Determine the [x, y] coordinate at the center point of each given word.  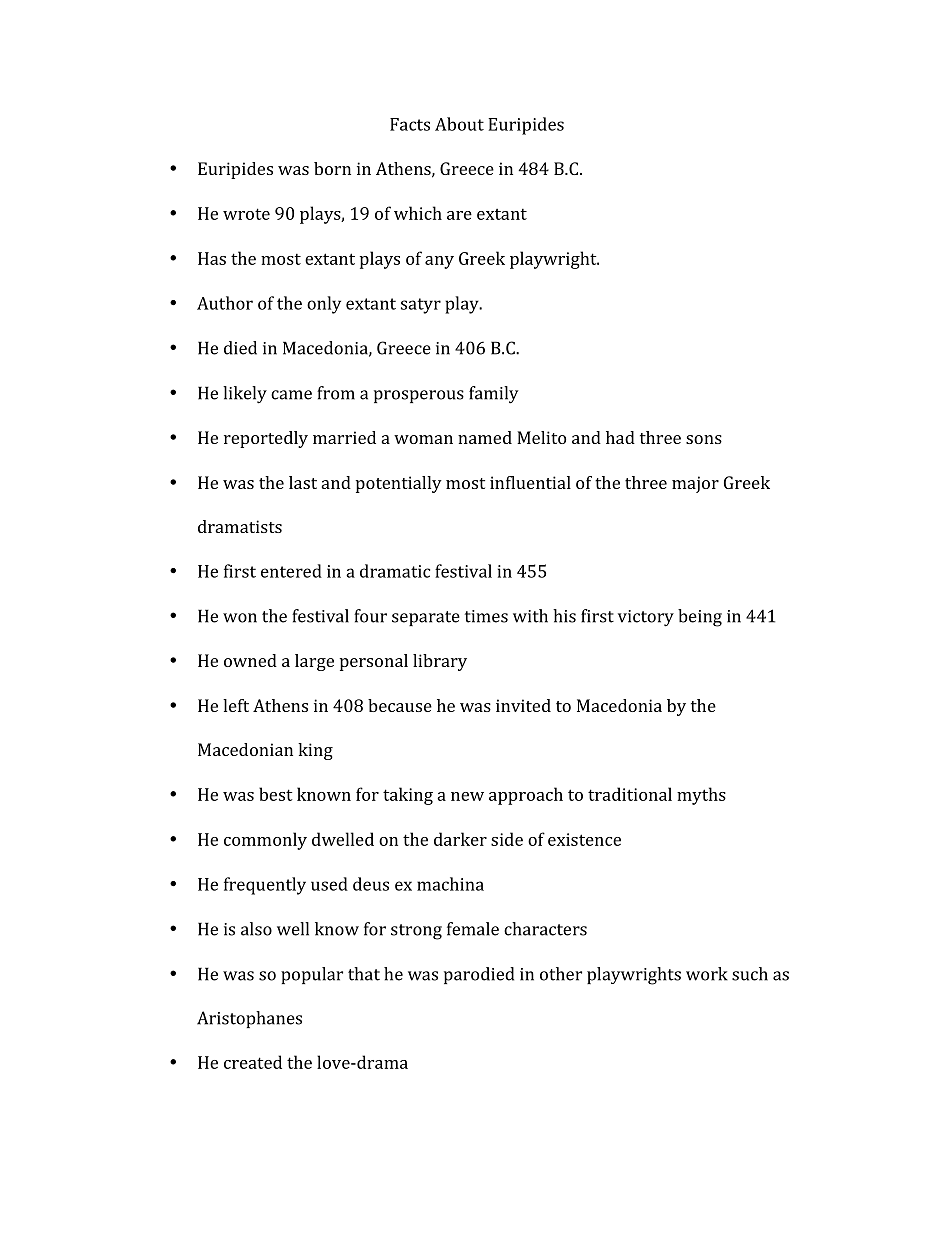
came [291, 395]
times [486, 616]
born [332, 168]
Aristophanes [249, 1019]
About [459, 124]
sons [704, 439]
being [700, 618]
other [561, 974]
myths [701, 796]
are [459, 215]
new [467, 796]
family [494, 395]
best [276, 794]
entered [291, 571]
